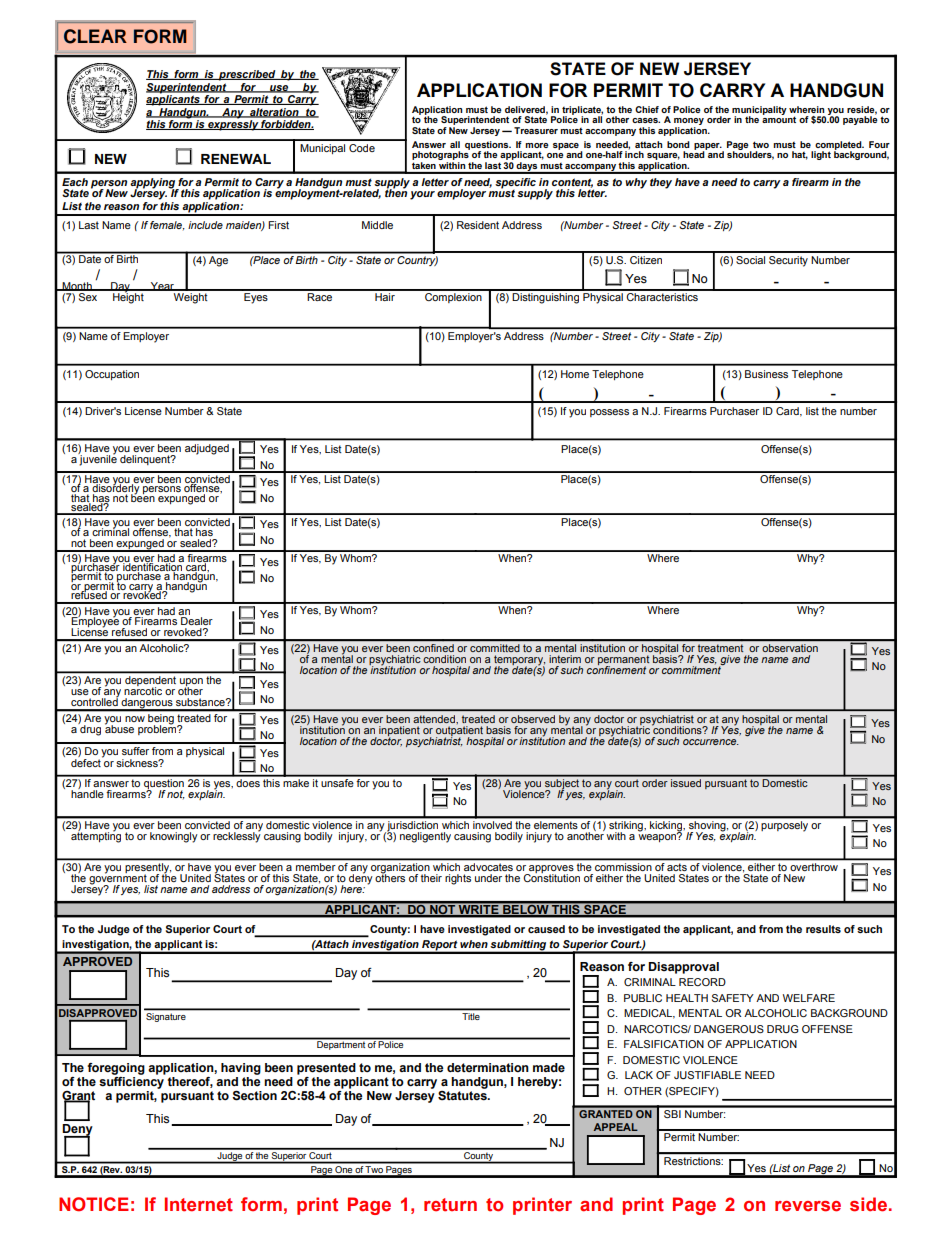  I want to click on commitment, so click(693, 669).
